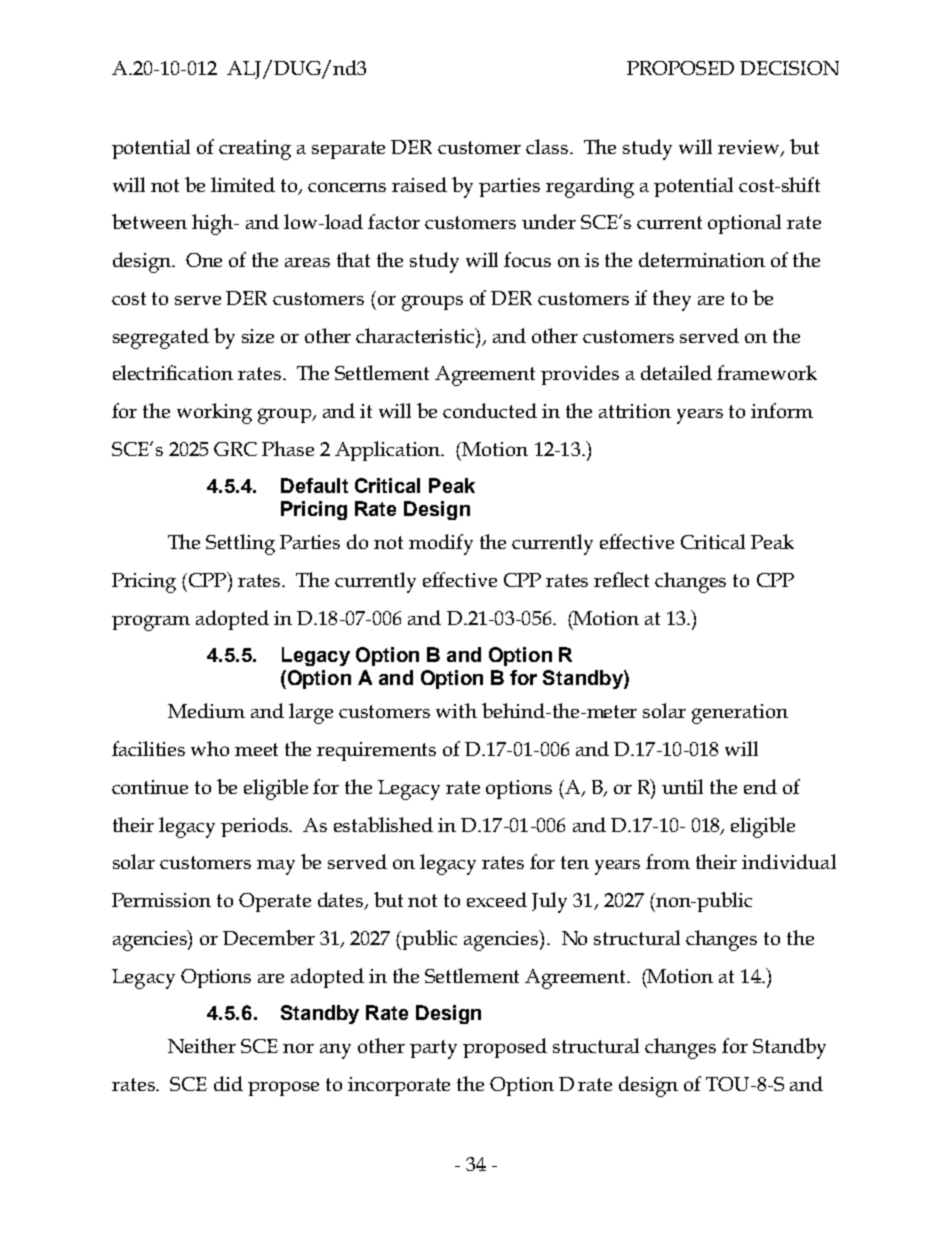  Describe the element at coordinates (750, 148) in the screenshot. I see `review` at that location.
